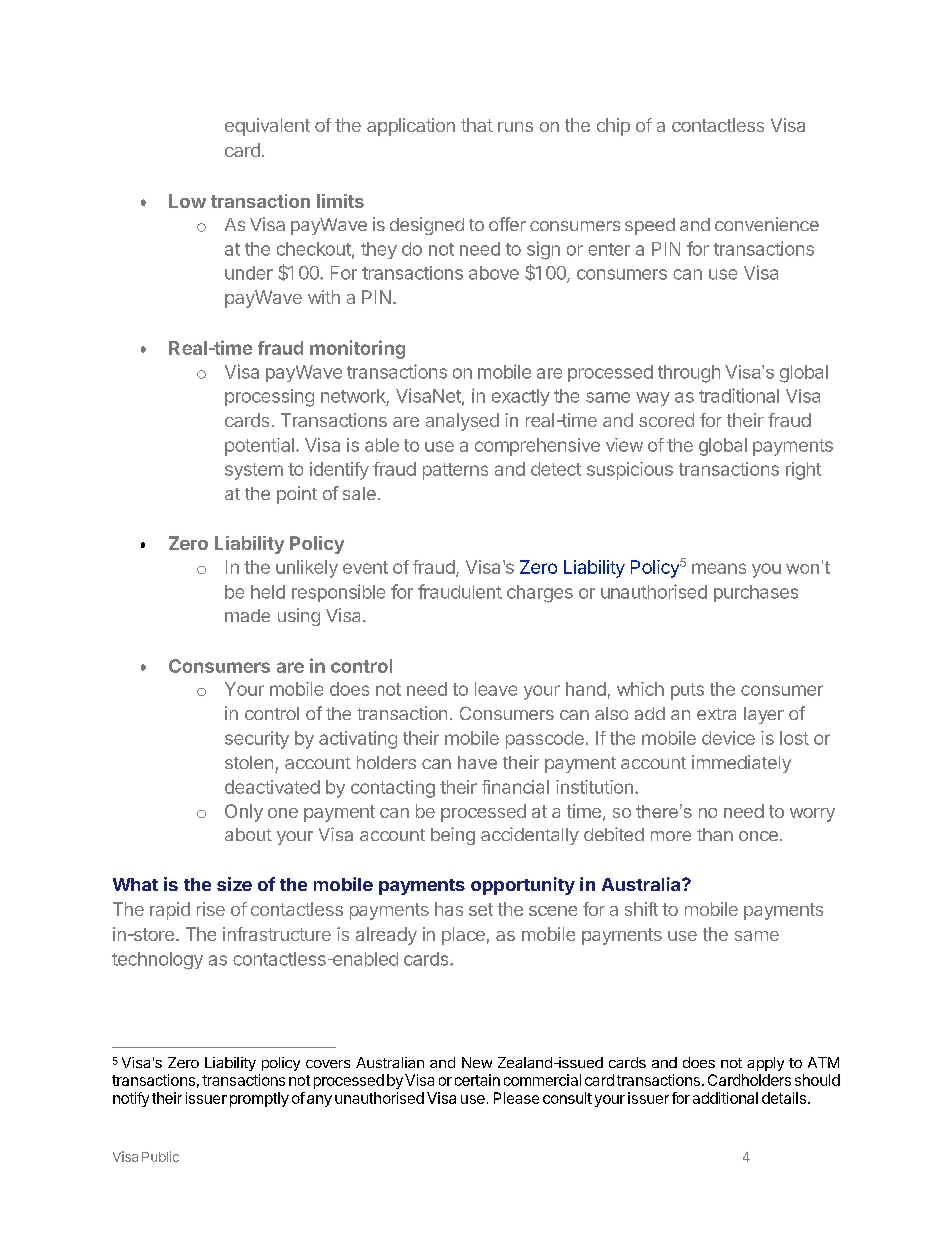 The image size is (952, 1233). What do you see at coordinates (455, 471) in the screenshot?
I see `patterns` at bounding box center [455, 471].
